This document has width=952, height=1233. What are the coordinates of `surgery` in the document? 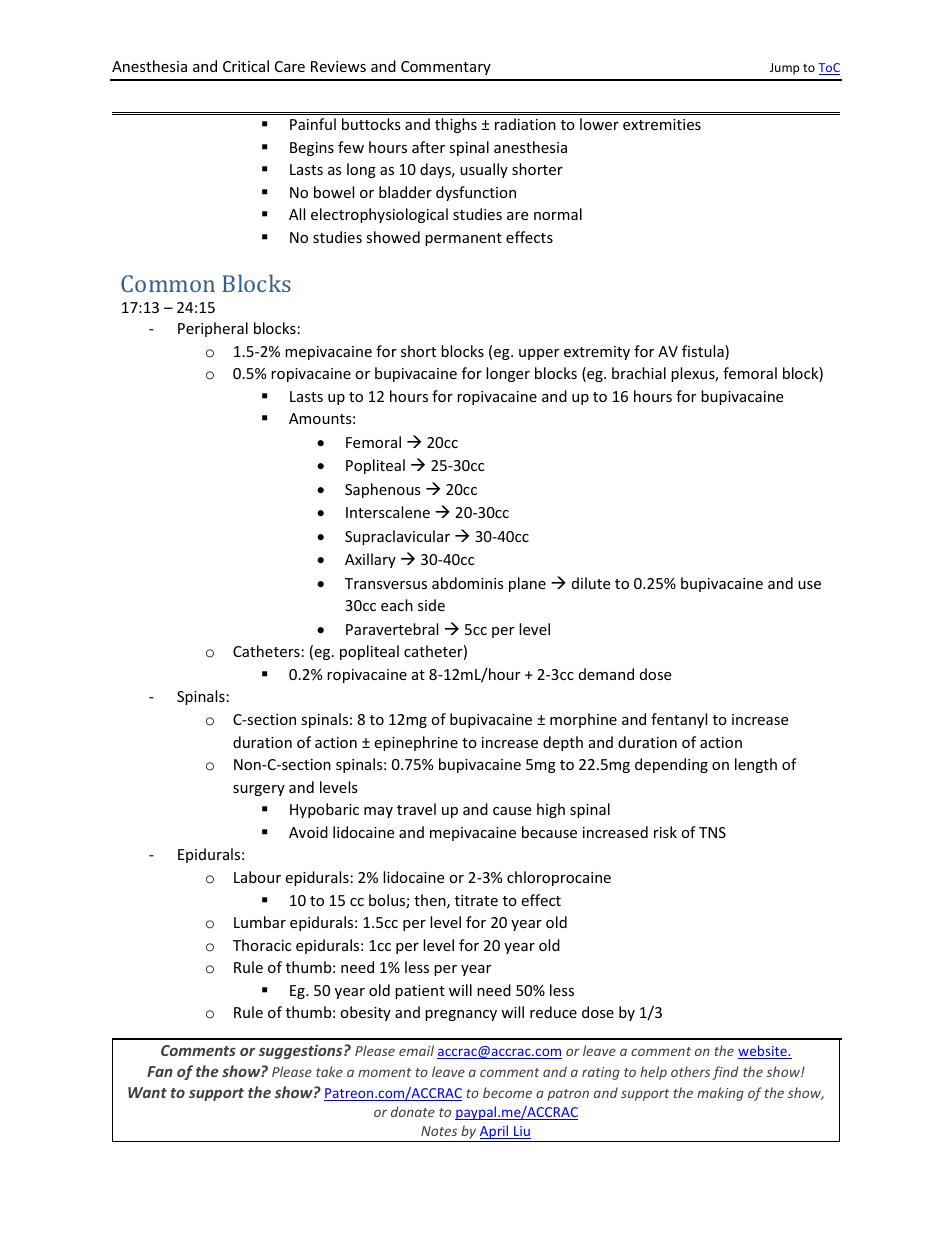 It's located at (259, 790).
